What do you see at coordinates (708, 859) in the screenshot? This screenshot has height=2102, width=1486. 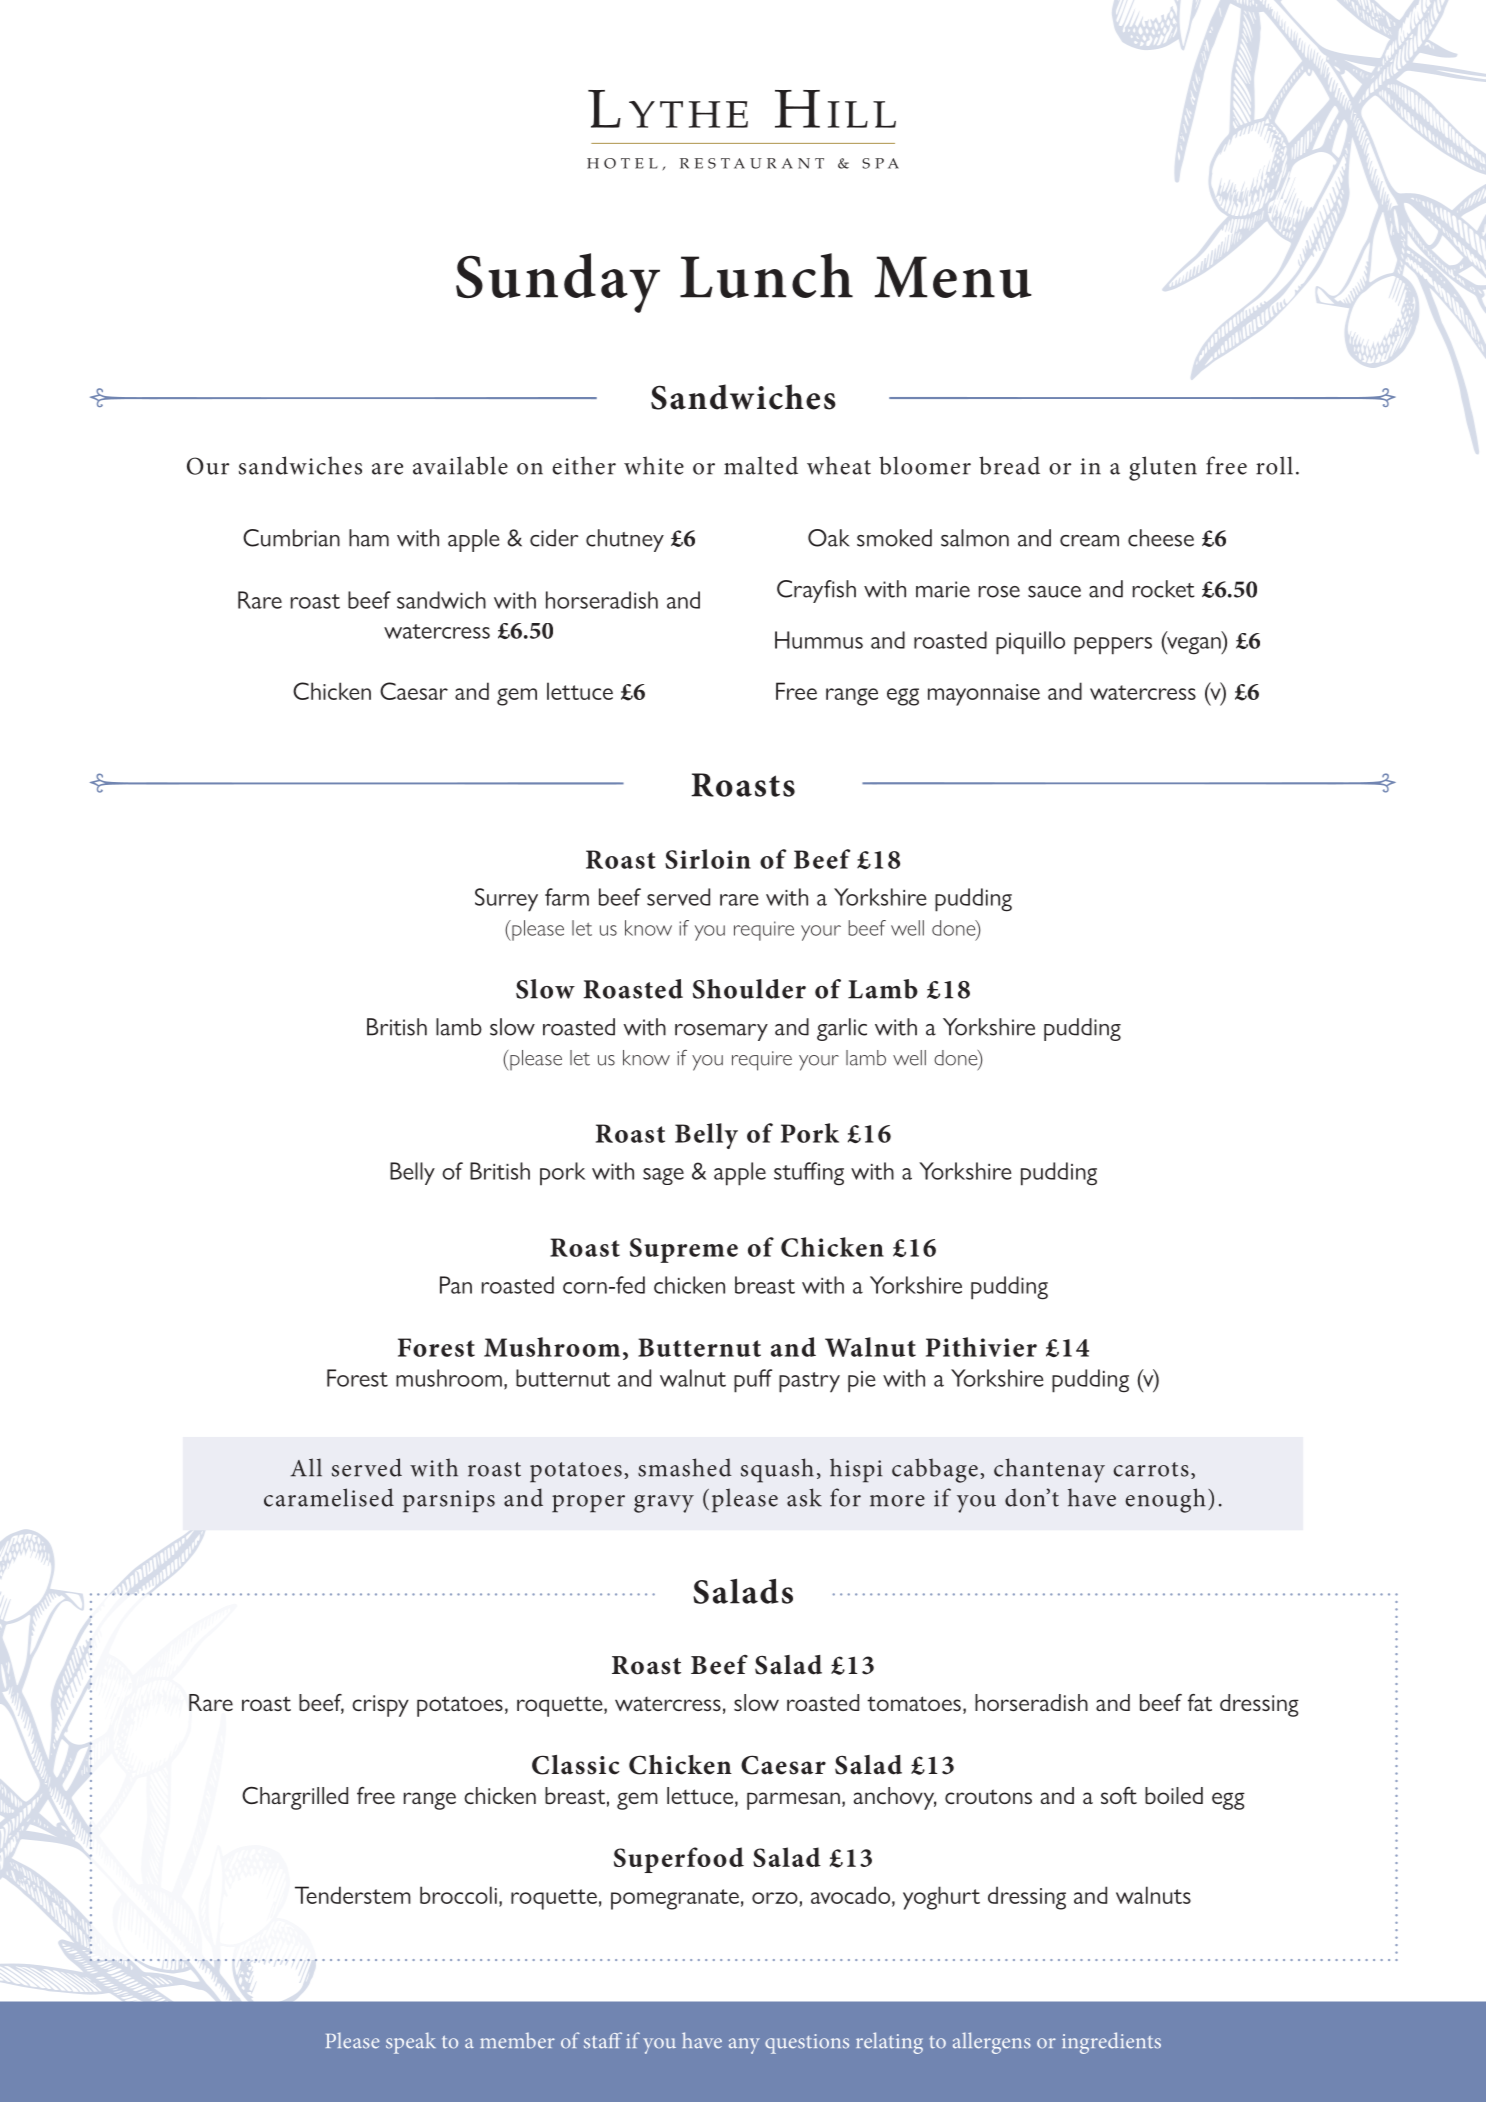 I see `Sirloin` at bounding box center [708, 859].
